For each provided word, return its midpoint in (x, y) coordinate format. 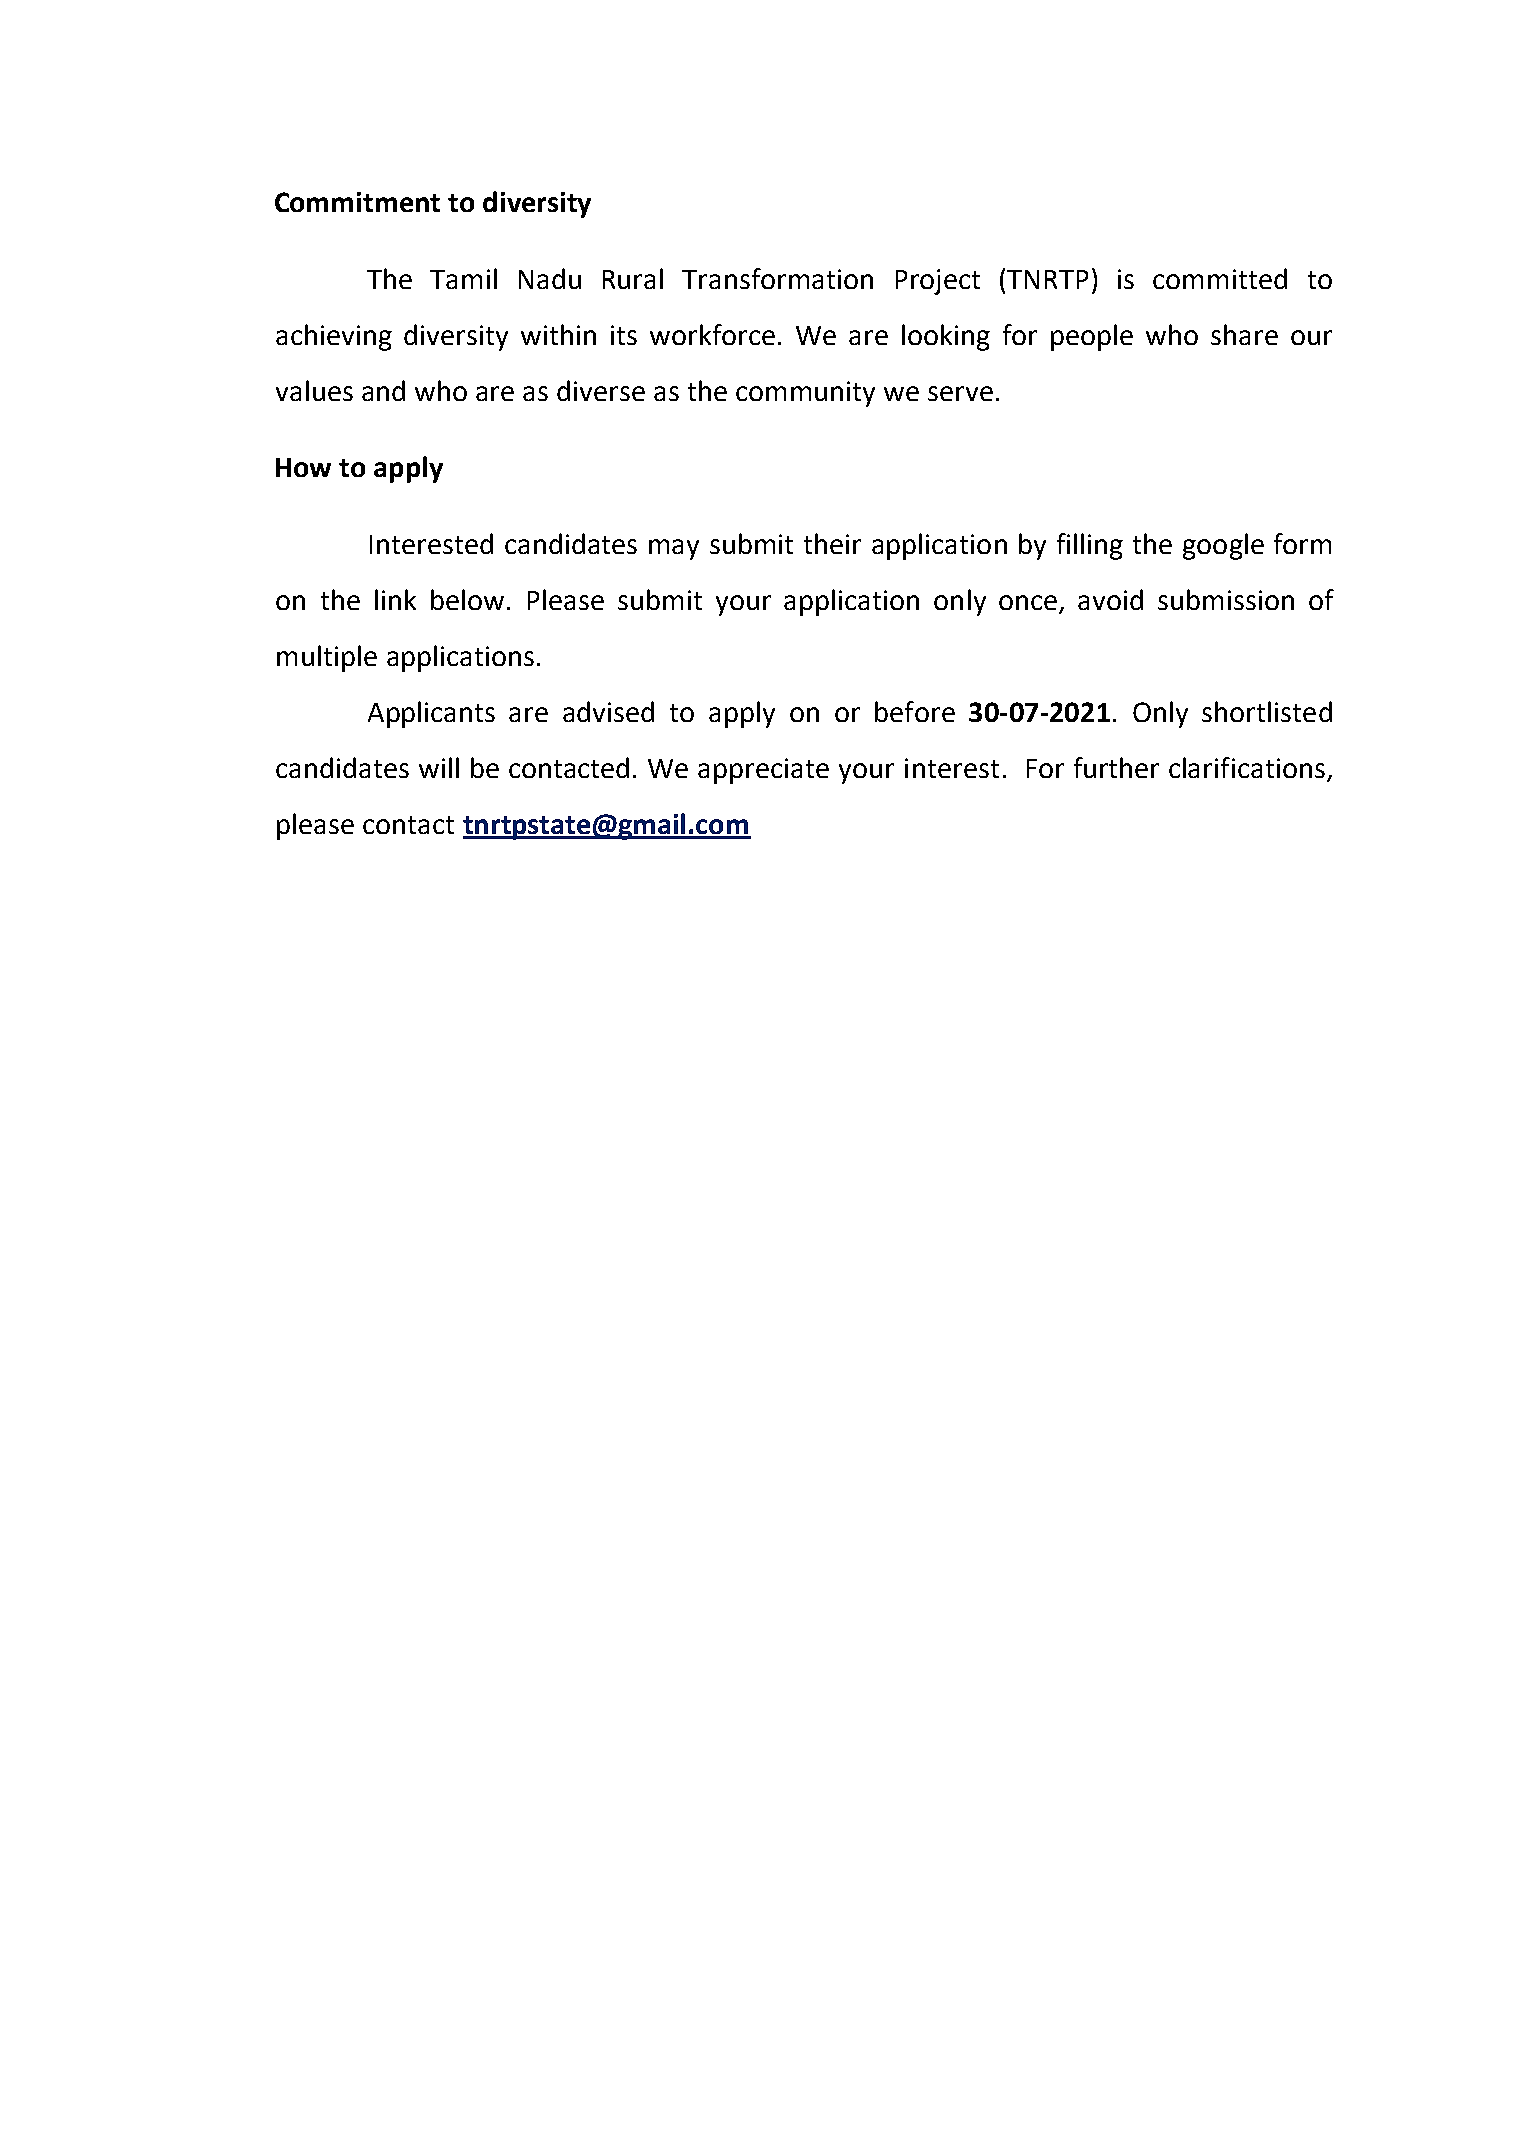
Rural (633, 278)
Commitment (357, 202)
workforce (712, 334)
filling (1090, 546)
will (439, 767)
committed (1220, 278)
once (1028, 602)
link (395, 599)
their (832, 543)
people (1092, 337)
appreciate (763, 771)
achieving (334, 337)
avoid (1110, 599)
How (303, 467)
